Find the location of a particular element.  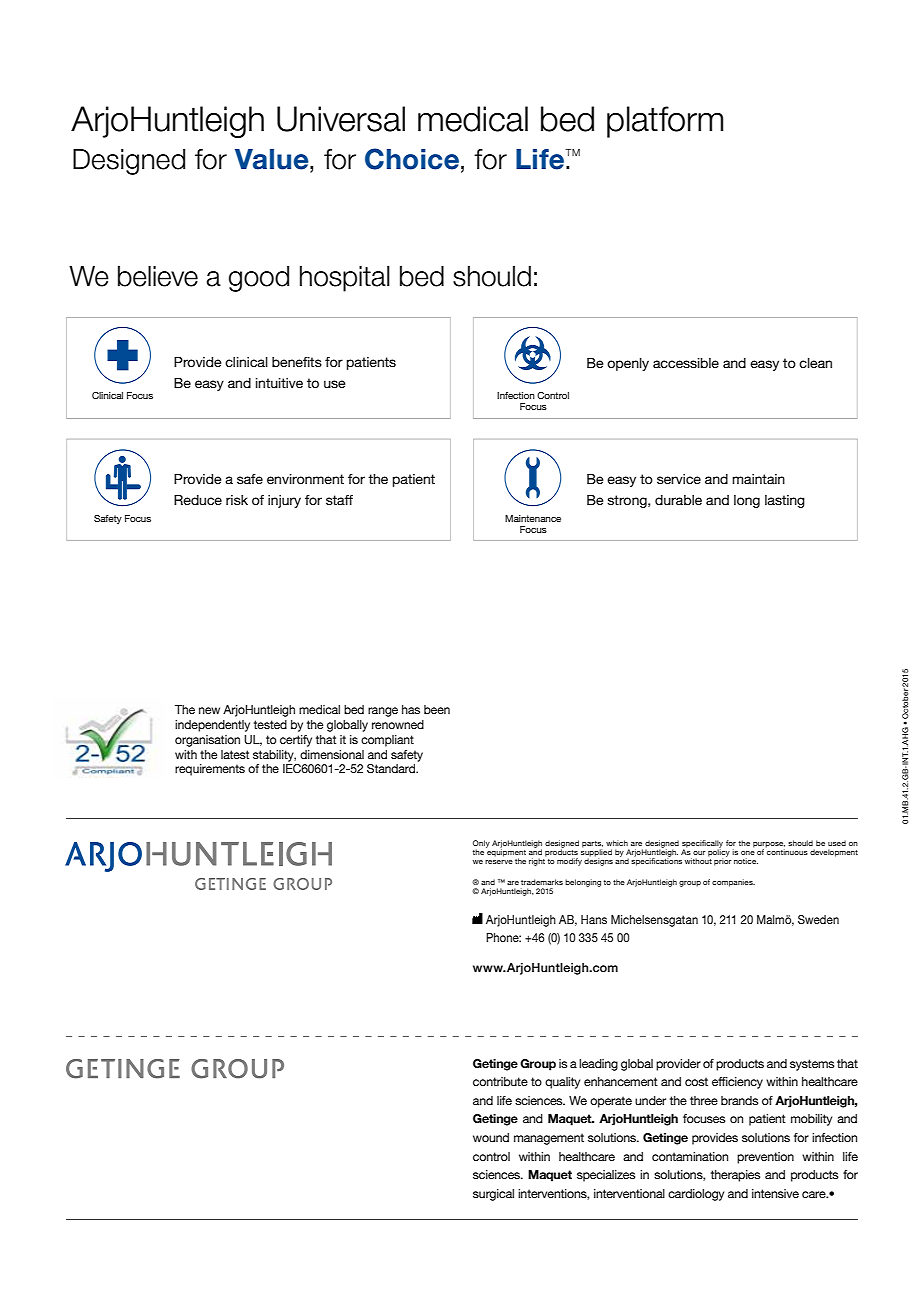

intuitive is located at coordinates (279, 383).
